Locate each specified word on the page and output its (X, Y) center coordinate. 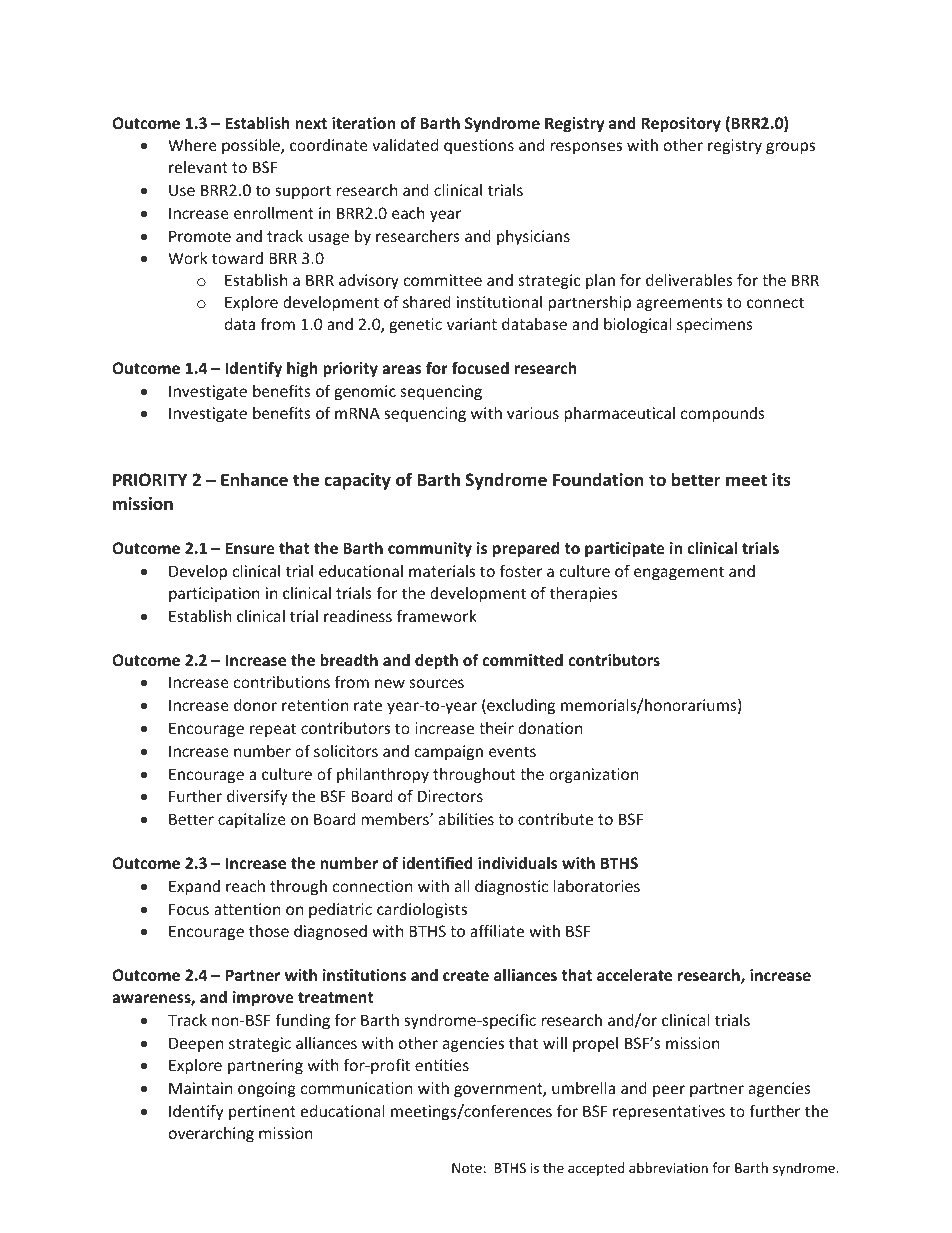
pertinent (262, 1112)
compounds (723, 414)
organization (593, 775)
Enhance (254, 479)
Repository (681, 124)
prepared (526, 549)
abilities (466, 819)
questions (479, 146)
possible (252, 146)
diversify (257, 797)
